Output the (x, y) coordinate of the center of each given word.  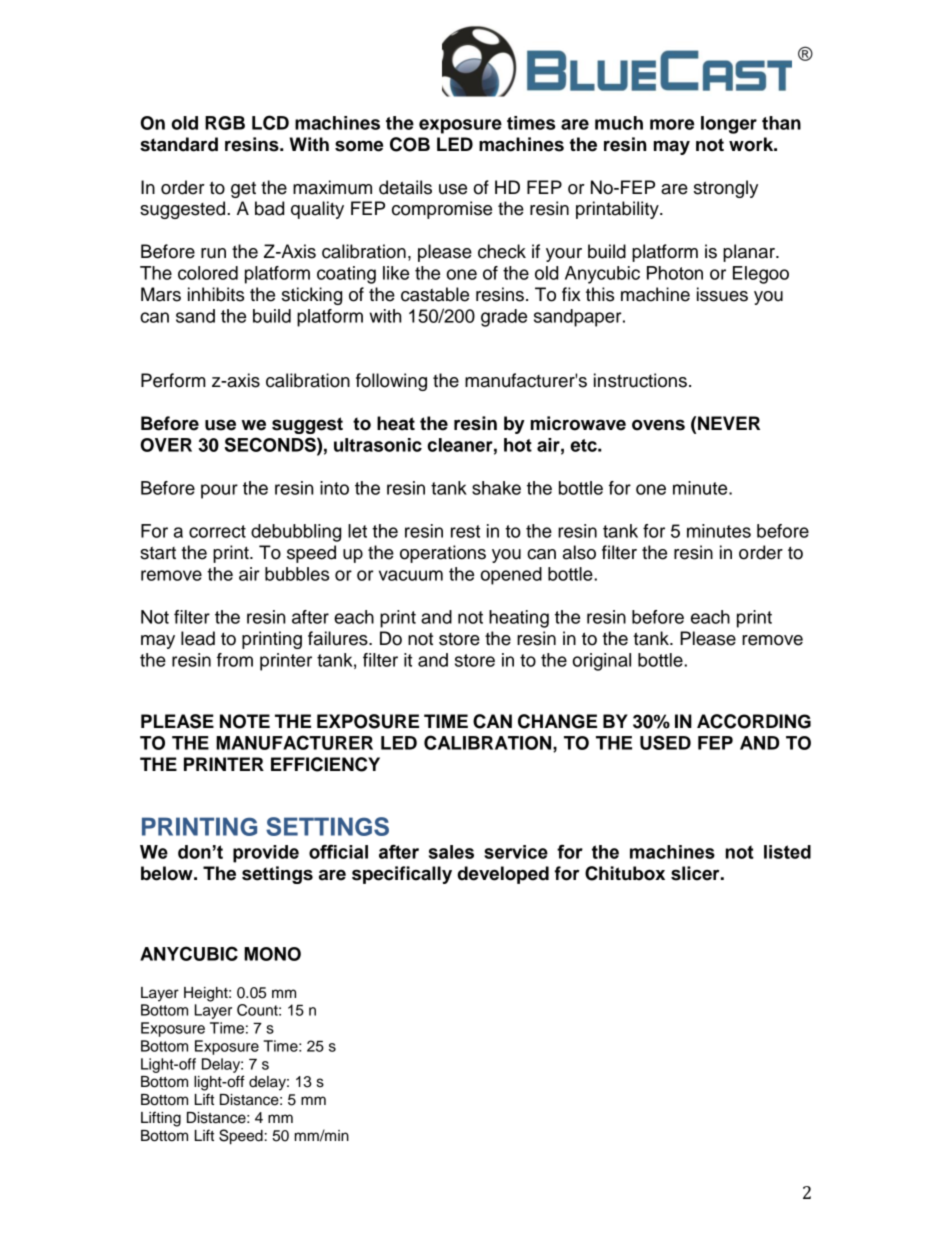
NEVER (729, 423)
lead (198, 638)
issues (722, 294)
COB (410, 144)
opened (511, 576)
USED (665, 742)
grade (504, 318)
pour (219, 491)
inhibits (216, 294)
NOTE (245, 721)
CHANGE (557, 721)
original (601, 662)
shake (496, 488)
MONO (272, 954)
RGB (225, 123)
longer (729, 125)
